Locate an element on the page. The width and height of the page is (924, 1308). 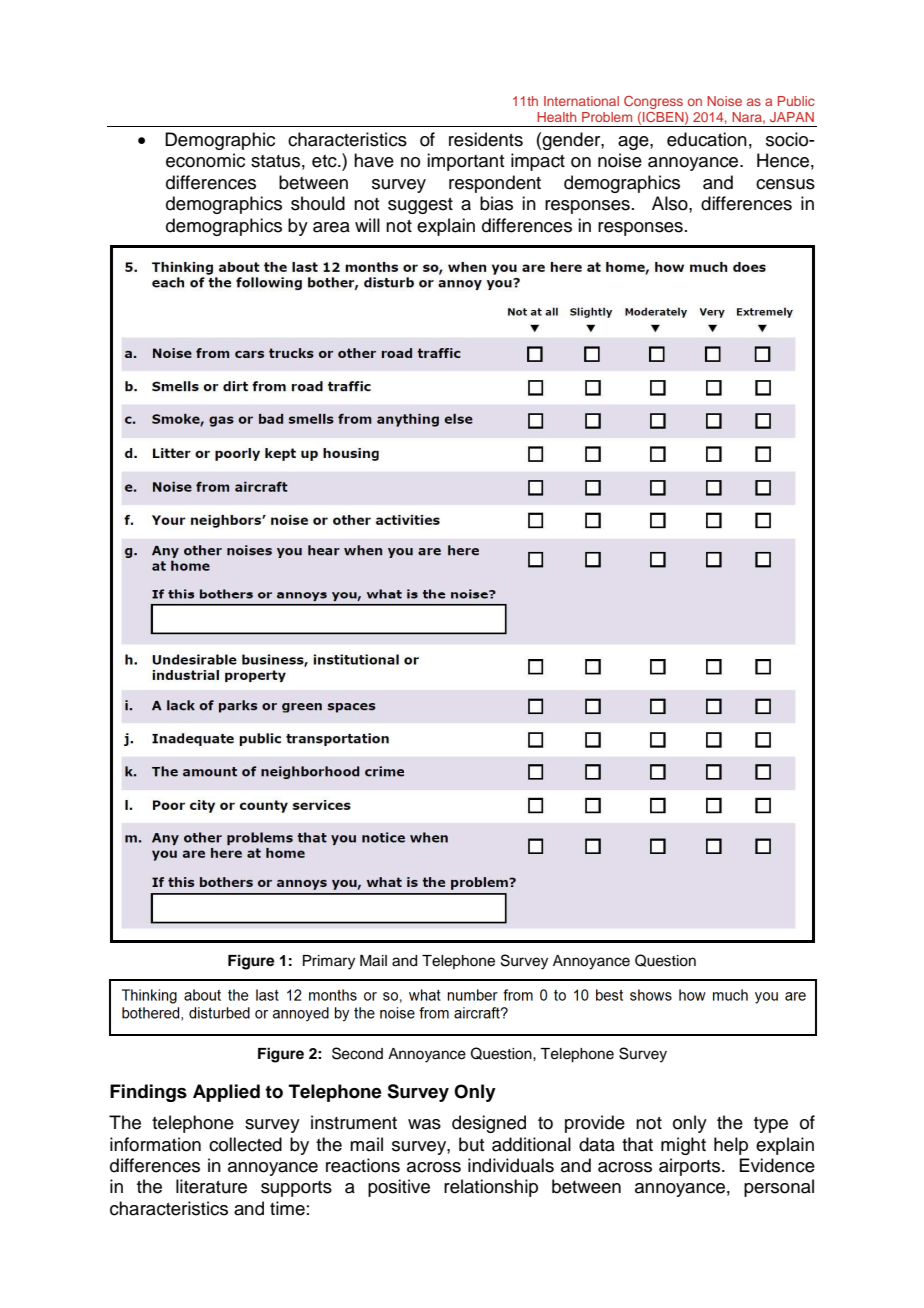
relationship is located at coordinates (491, 1188).
